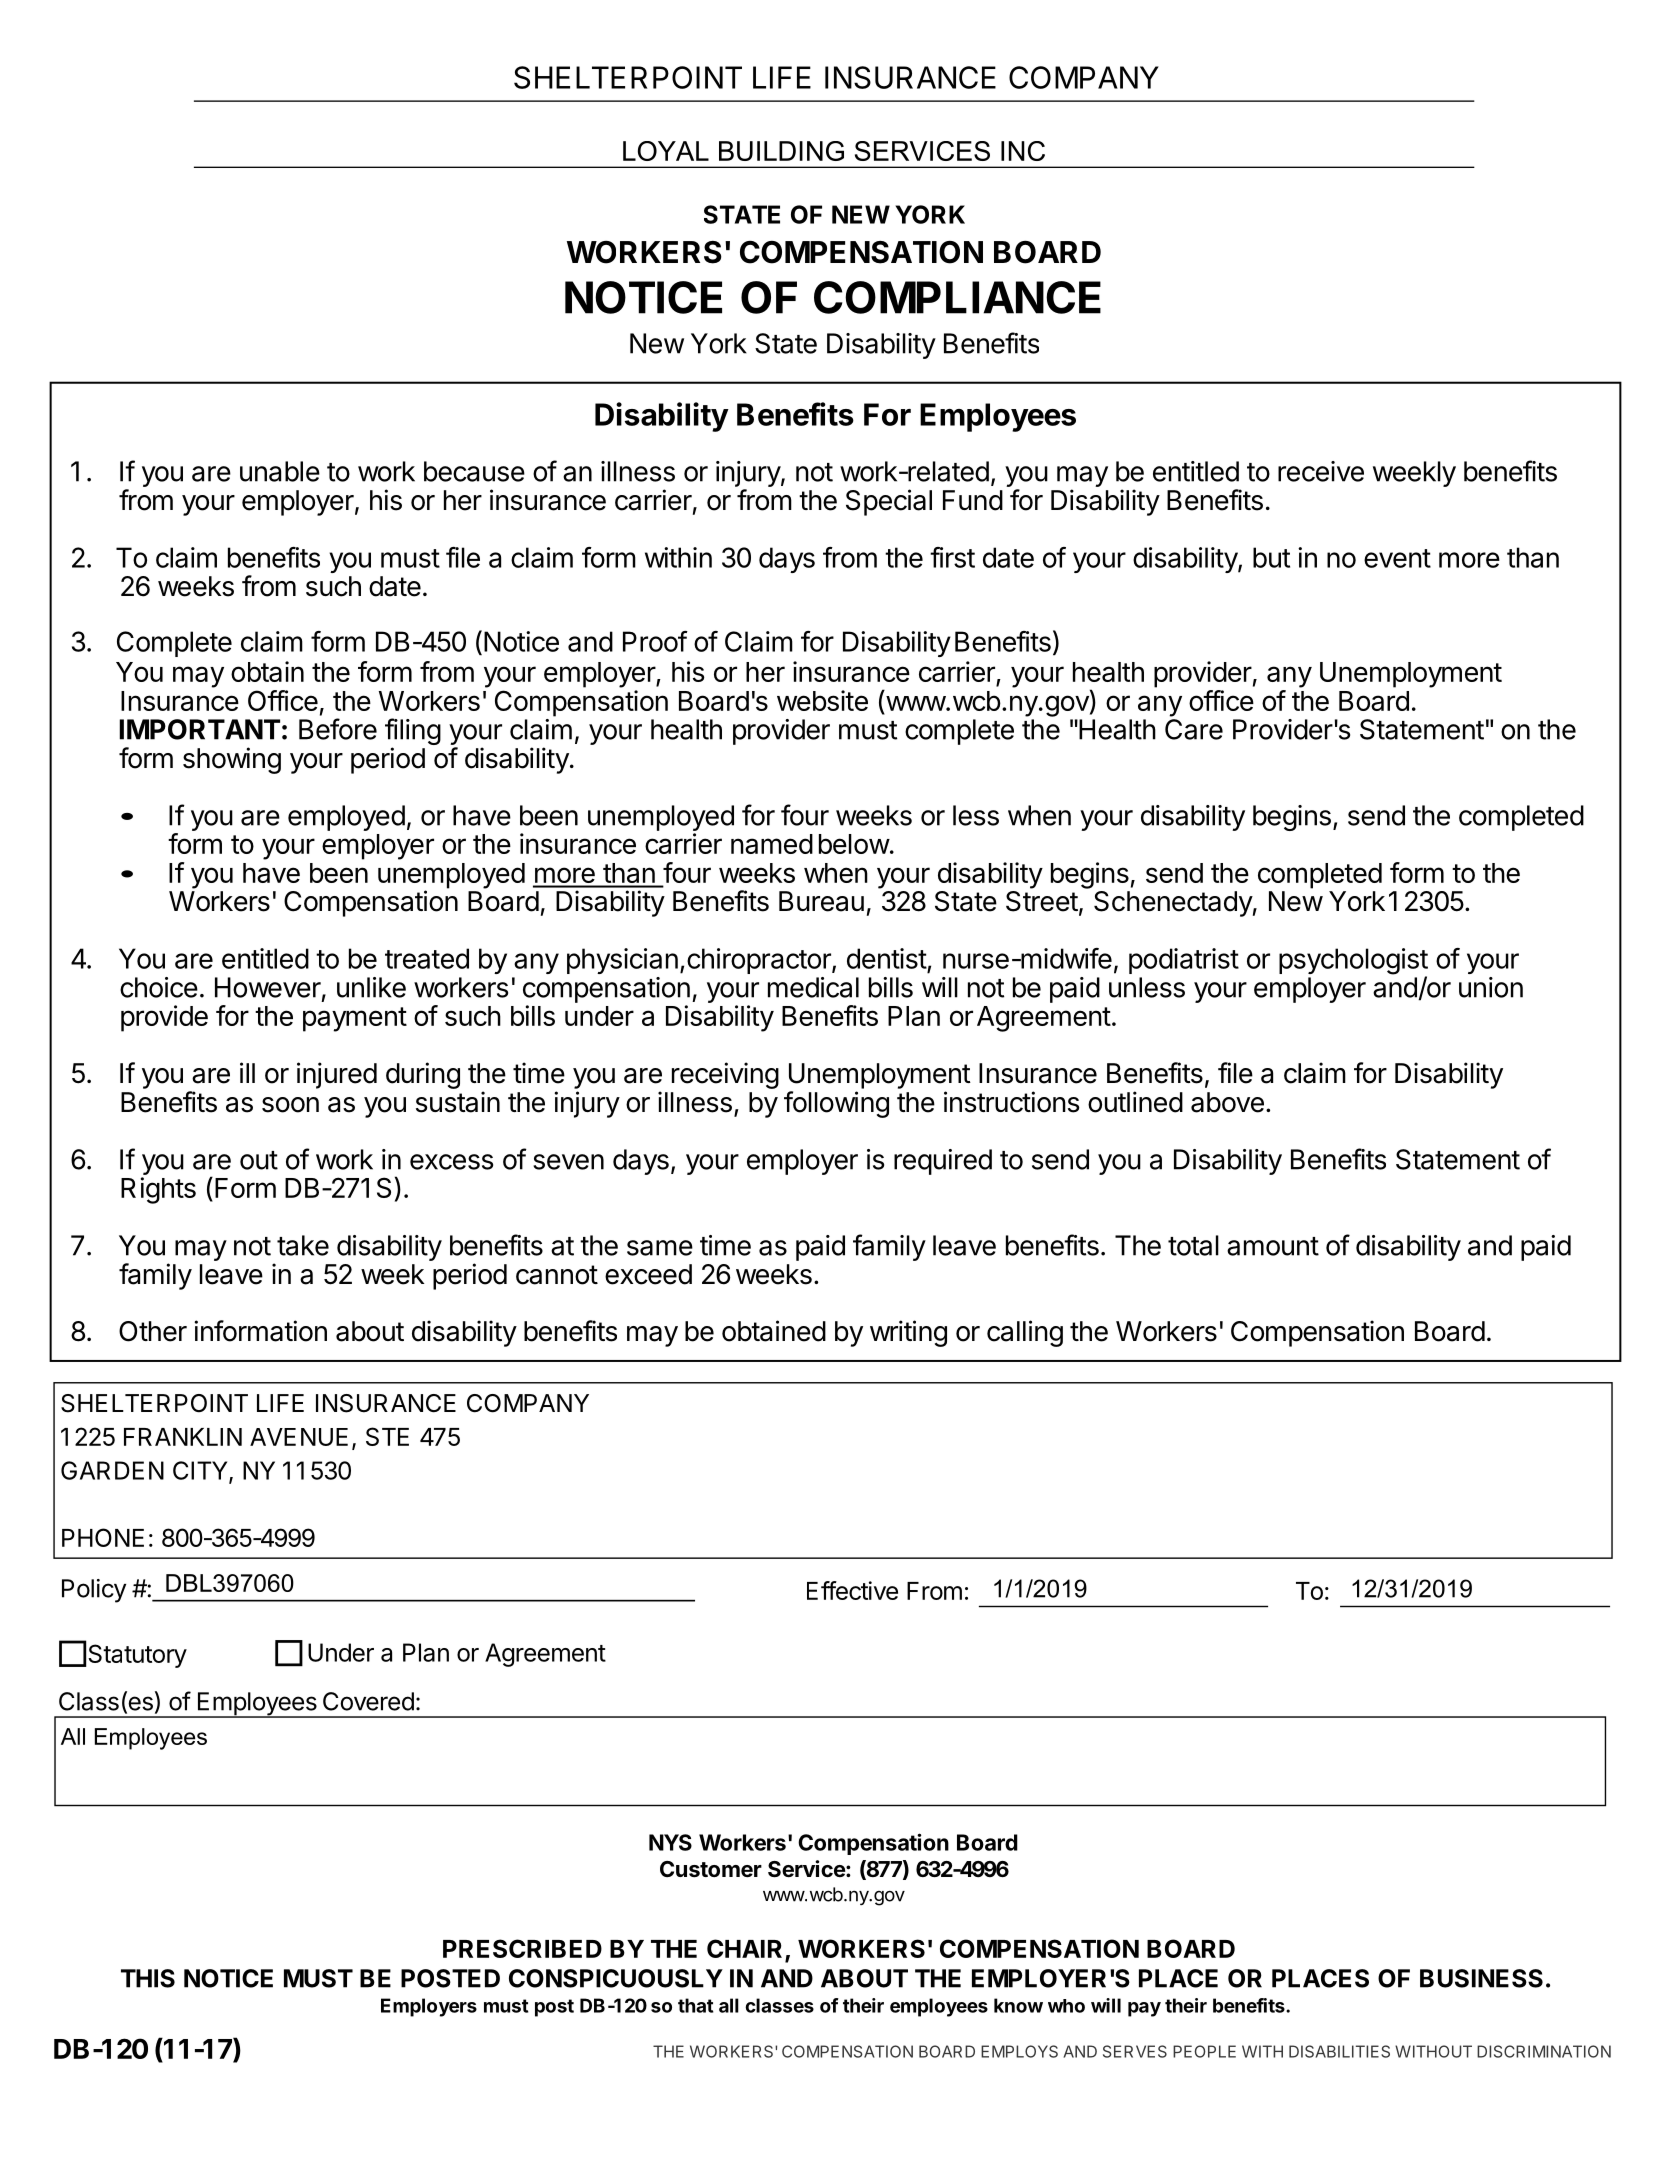  I want to click on Rights, so click(158, 1190).
